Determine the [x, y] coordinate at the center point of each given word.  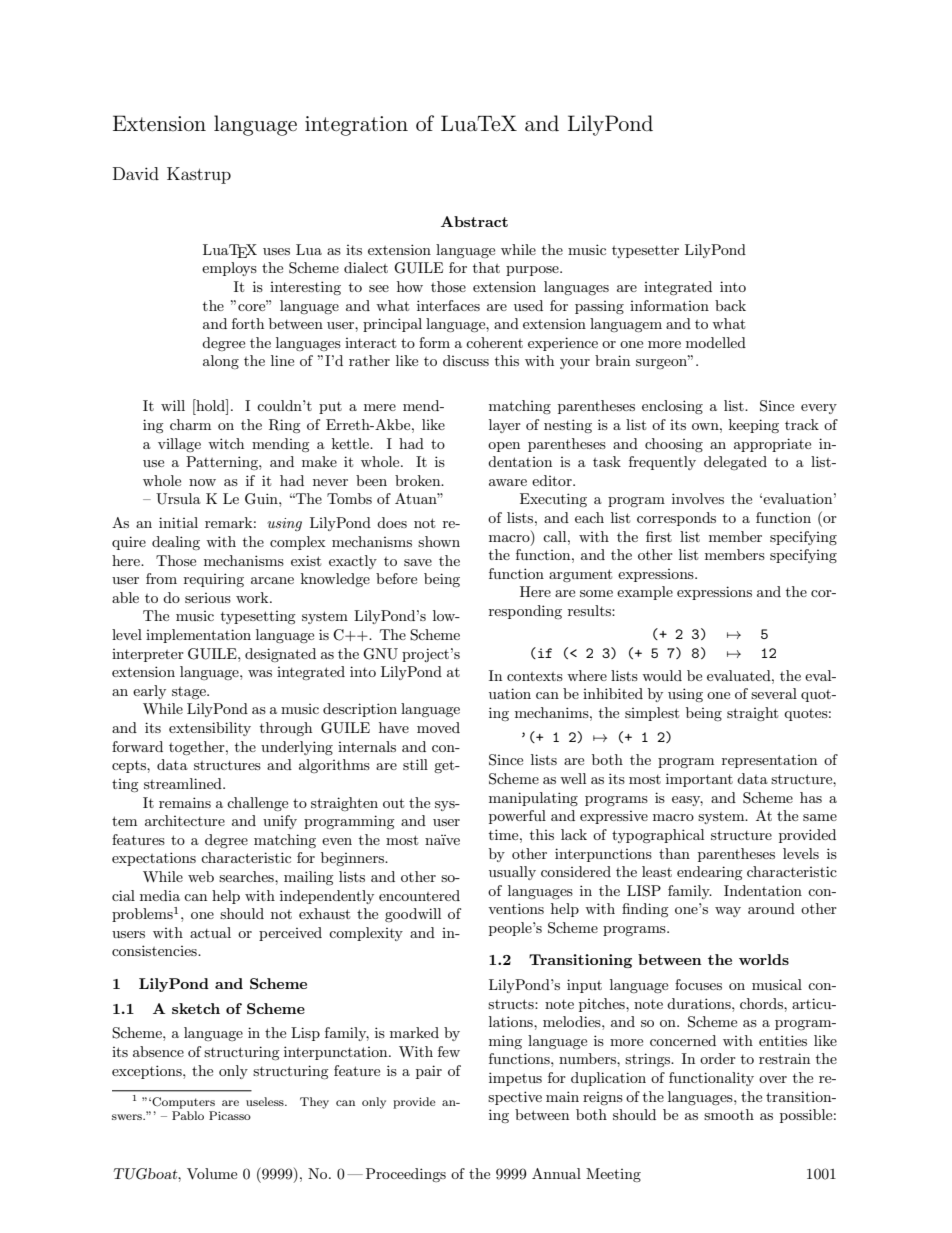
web [201, 876]
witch [226, 443]
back [730, 305]
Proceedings [406, 1175]
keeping [754, 426]
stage [190, 693]
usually [512, 873]
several [774, 693]
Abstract [474, 221]
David [136, 173]
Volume [212, 1173]
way [728, 912]
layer [505, 426]
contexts [535, 676]
